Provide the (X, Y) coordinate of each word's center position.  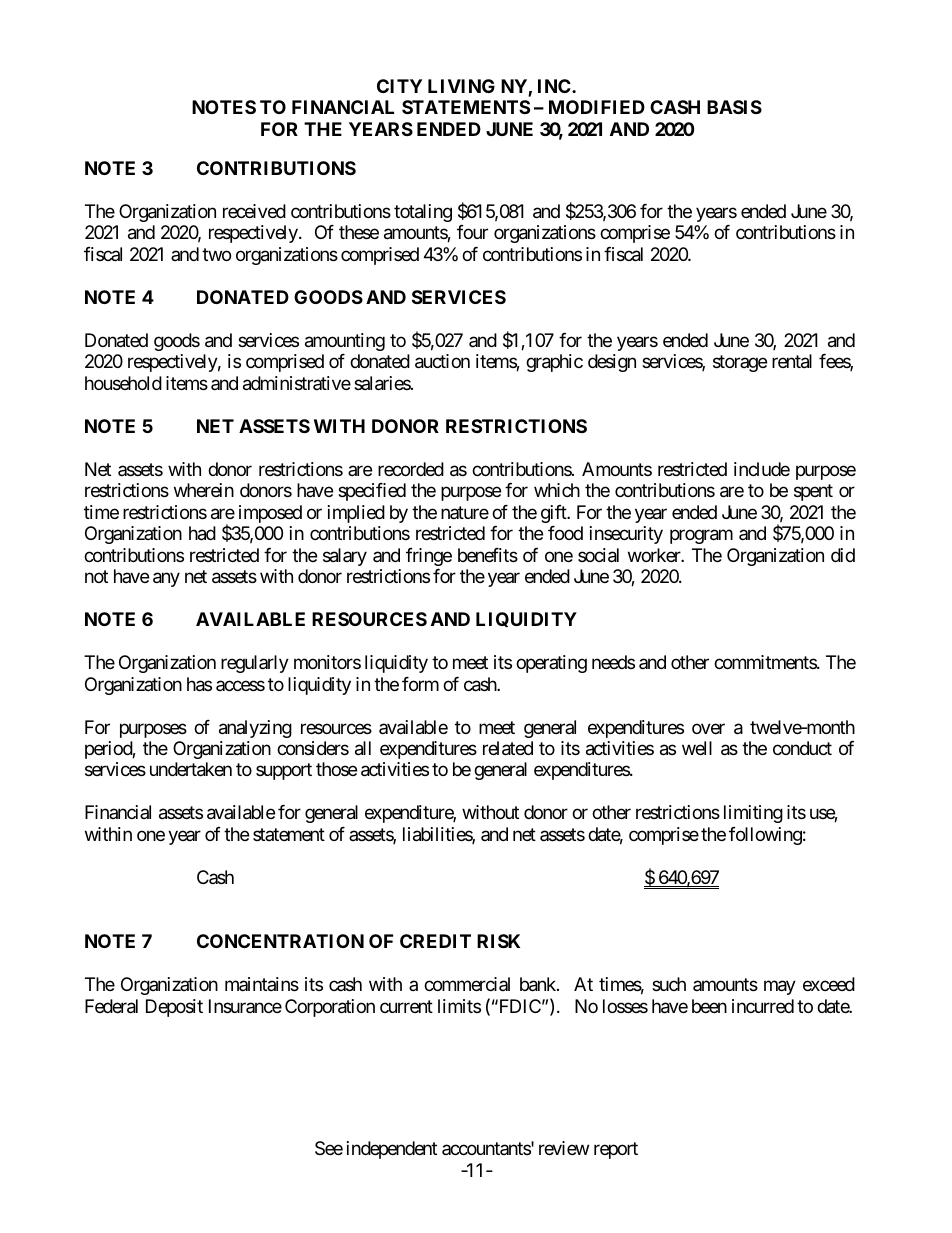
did (843, 555)
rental (792, 361)
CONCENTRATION (280, 941)
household (123, 383)
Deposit (174, 1008)
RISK (498, 941)
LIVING (461, 86)
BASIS (734, 107)
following (765, 836)
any (166, 580)
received (254, 211)
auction (442, 361)
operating (551, 664)
